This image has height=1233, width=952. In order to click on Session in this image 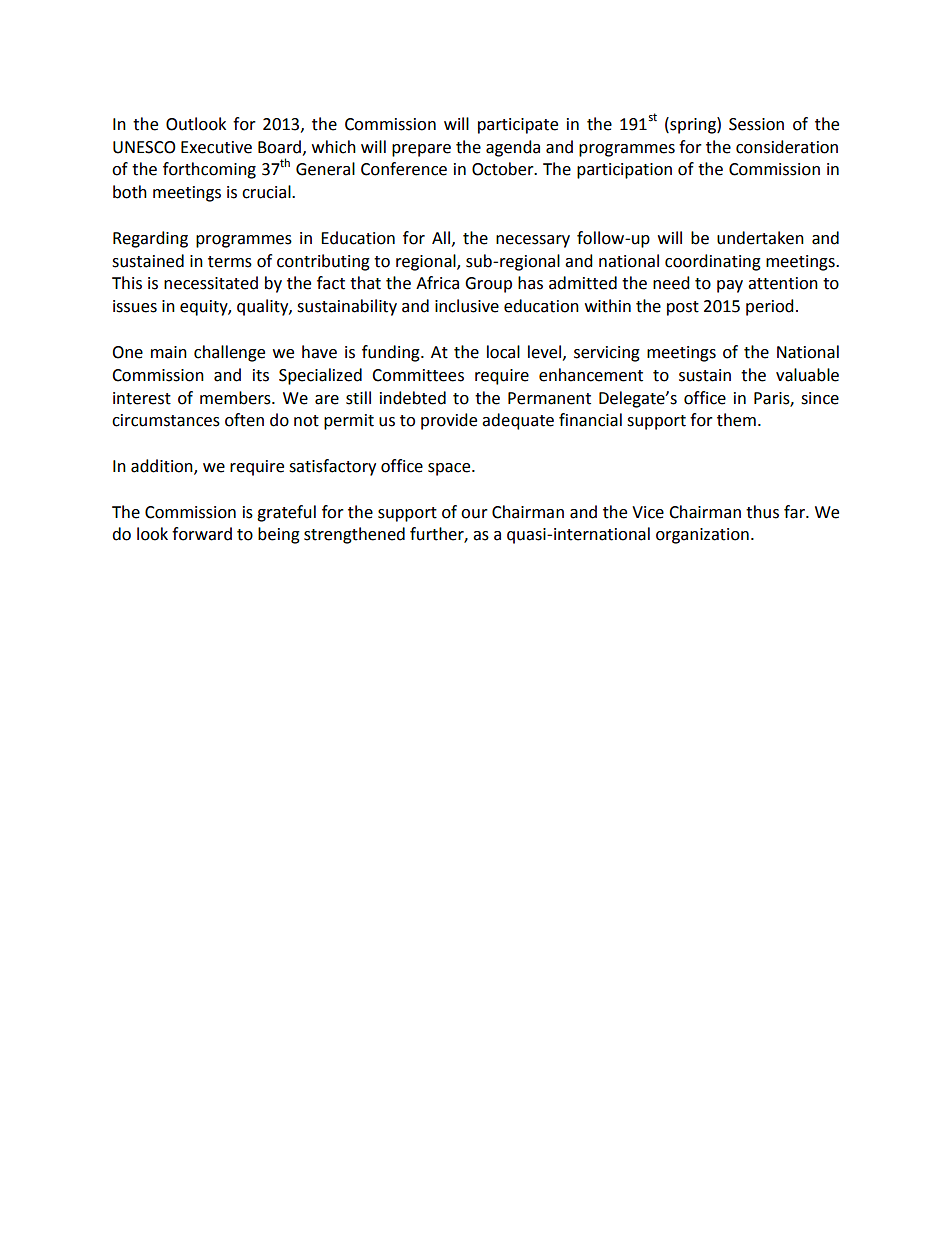, I will do `click(756, 124)`.
